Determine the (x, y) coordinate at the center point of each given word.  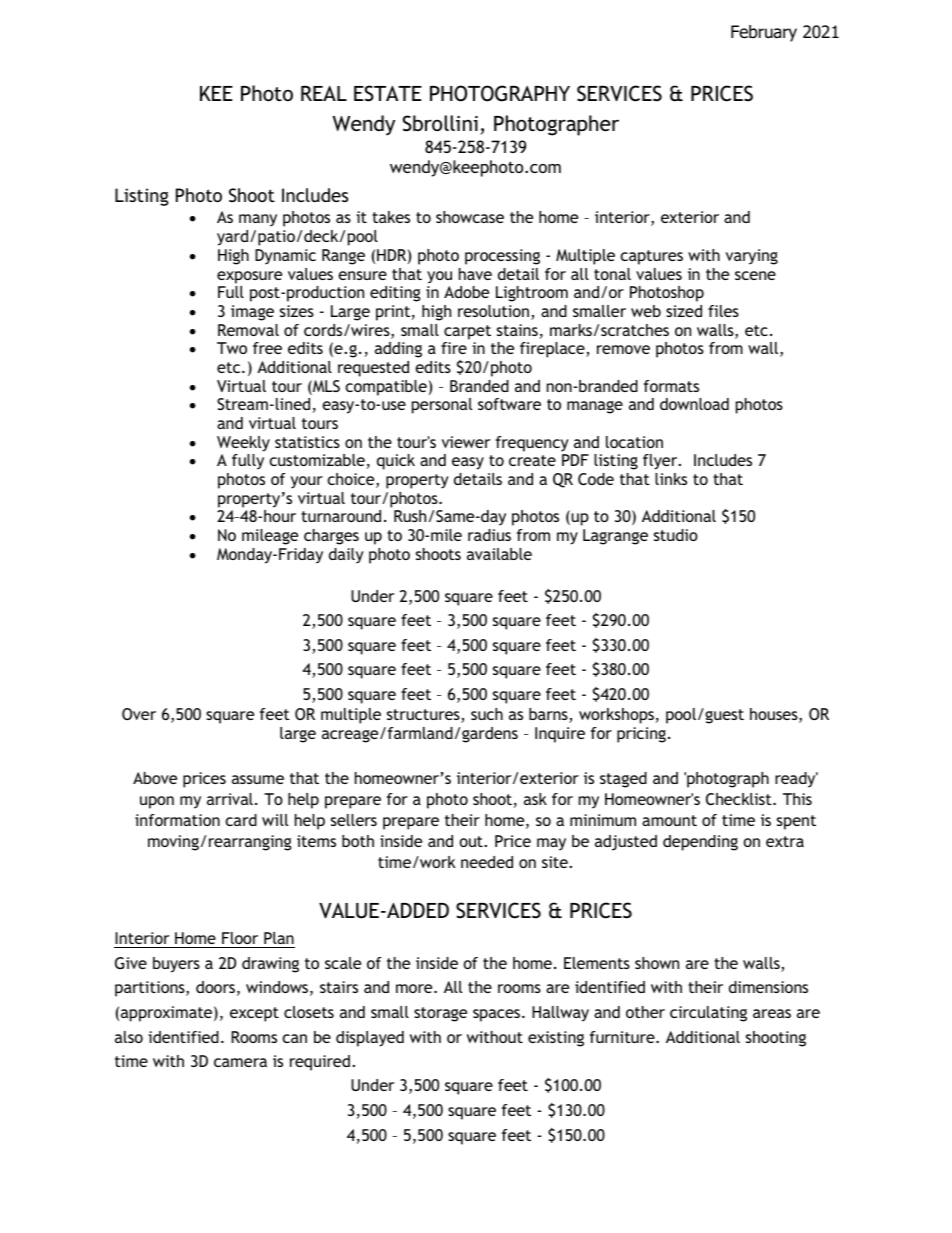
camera (240, 1062)
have (475, 274)
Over (139, 714)
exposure (249, 277)
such (487, 714)
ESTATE (388, 93)
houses (775, 715)
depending (700, 843)
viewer (466, 442)
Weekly (243, 444)
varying (752, 257)
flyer (661, 462)
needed (487, 862)
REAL (324, 93)
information (177, 820)
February (764, 33)
